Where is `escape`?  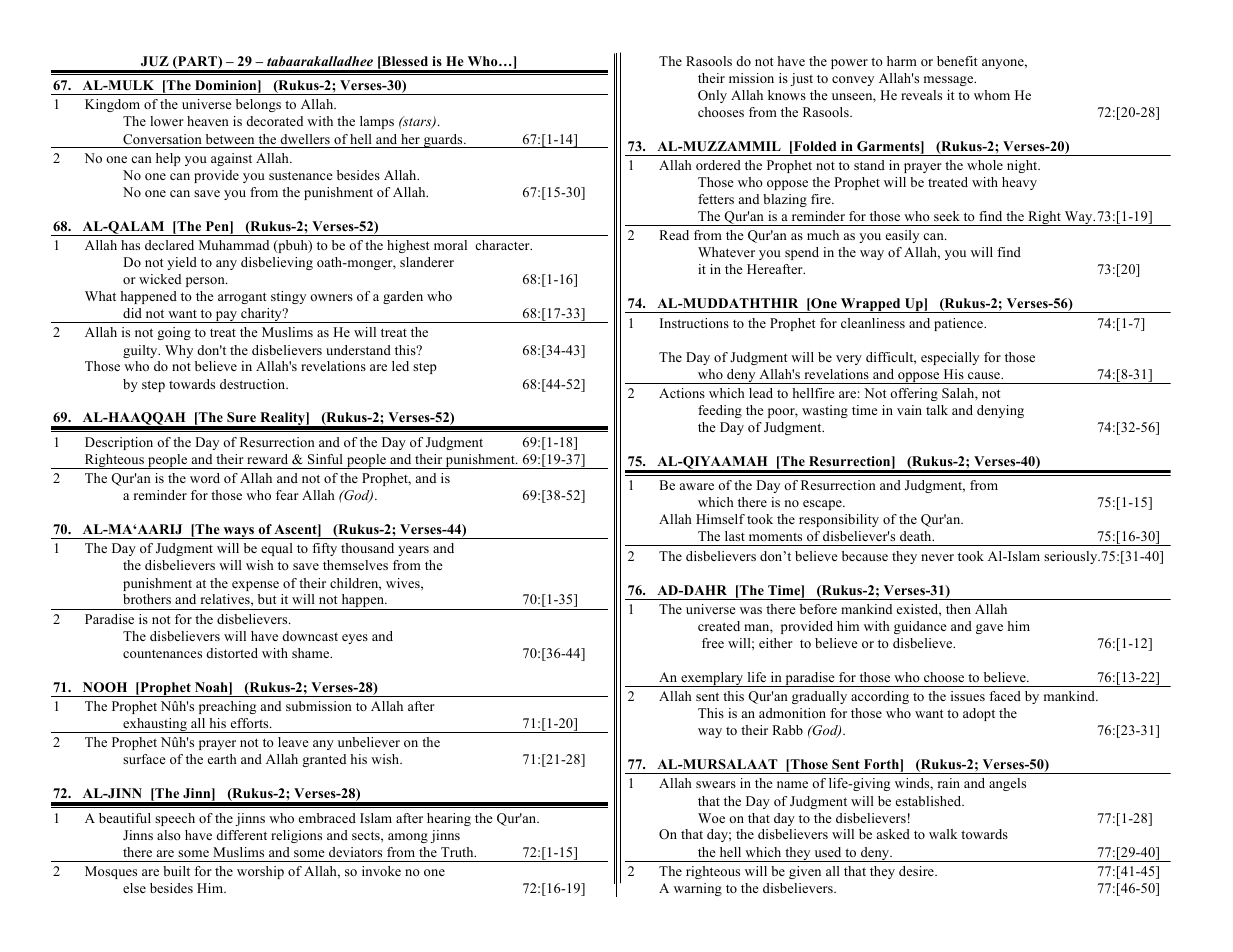 escape is located at coordinates (823, 505).
